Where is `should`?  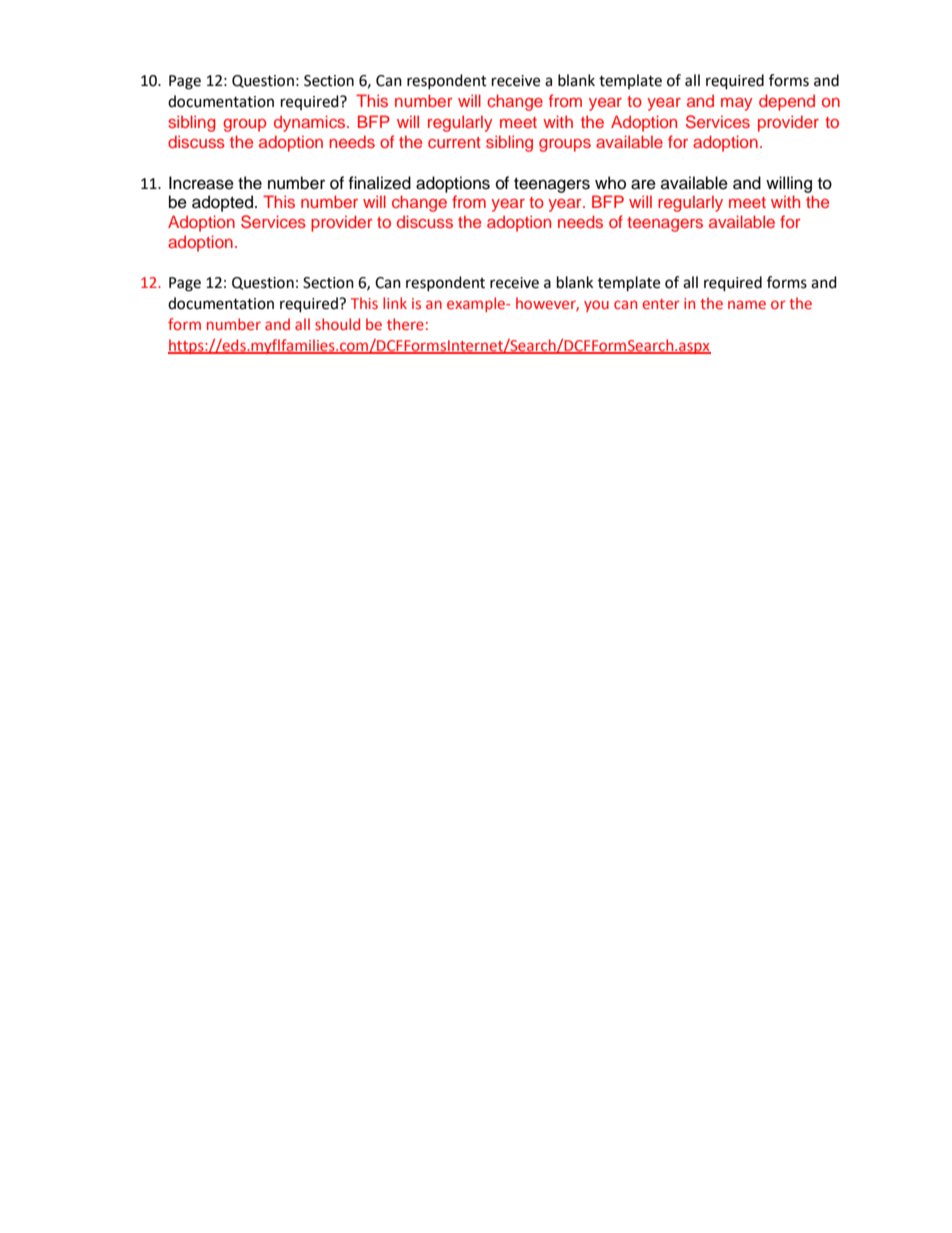 should is located at coordinates (337, 324).
